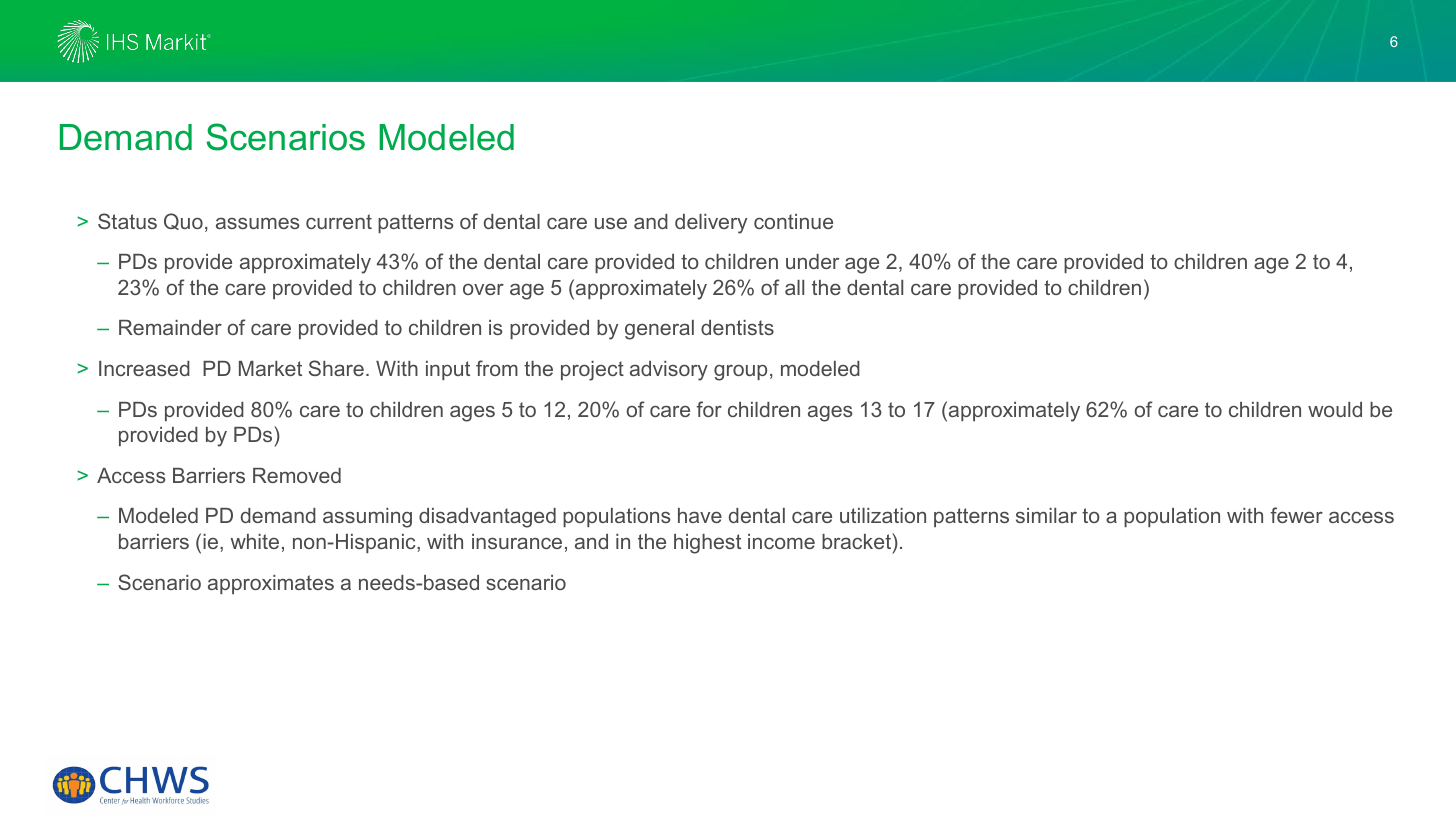 The height and width of the image is (819, 1456). What do you see at coordinates (270, 368) in the image?
I see `Market` at bounding box center [270, 368].
